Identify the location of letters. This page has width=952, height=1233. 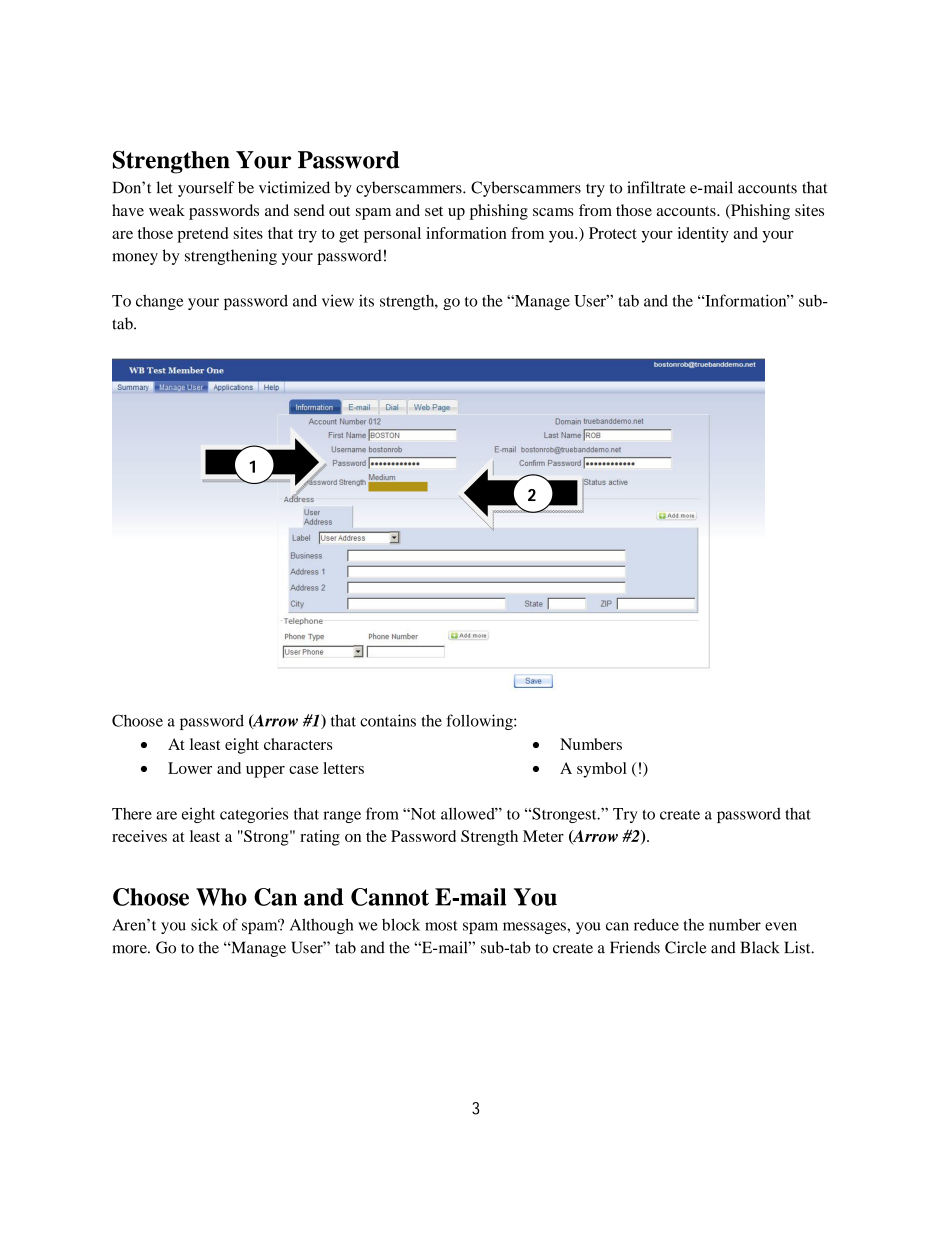
(343, 768).
